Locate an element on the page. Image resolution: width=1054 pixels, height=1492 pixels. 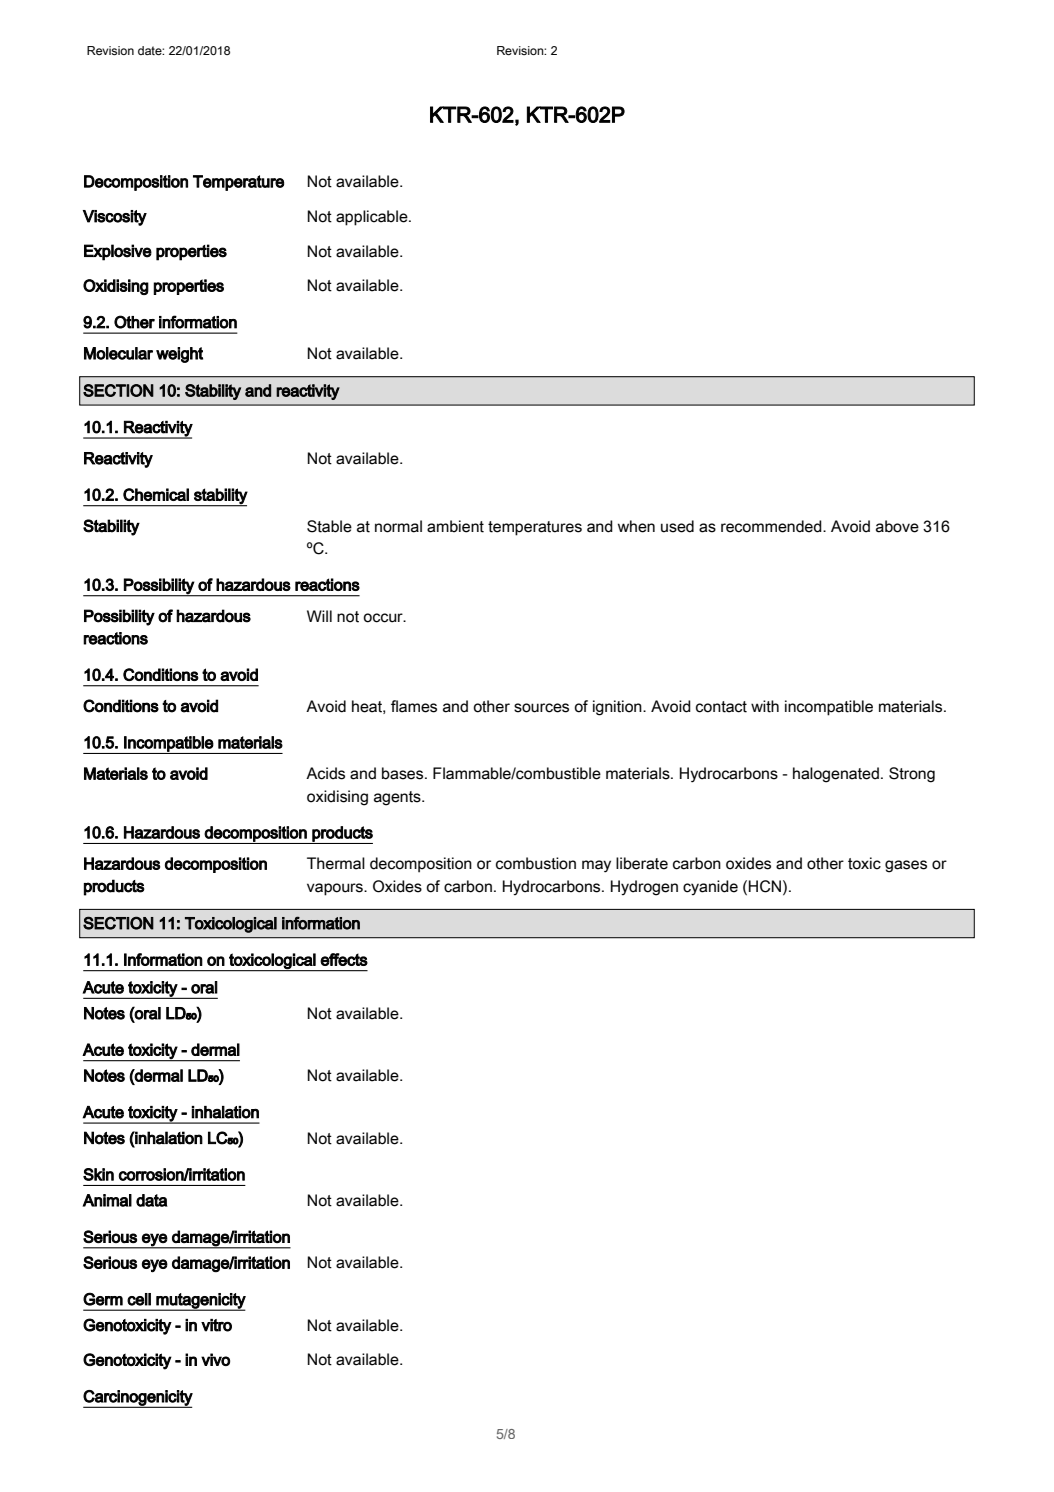
recommended is located at coordinates (772, 526).
